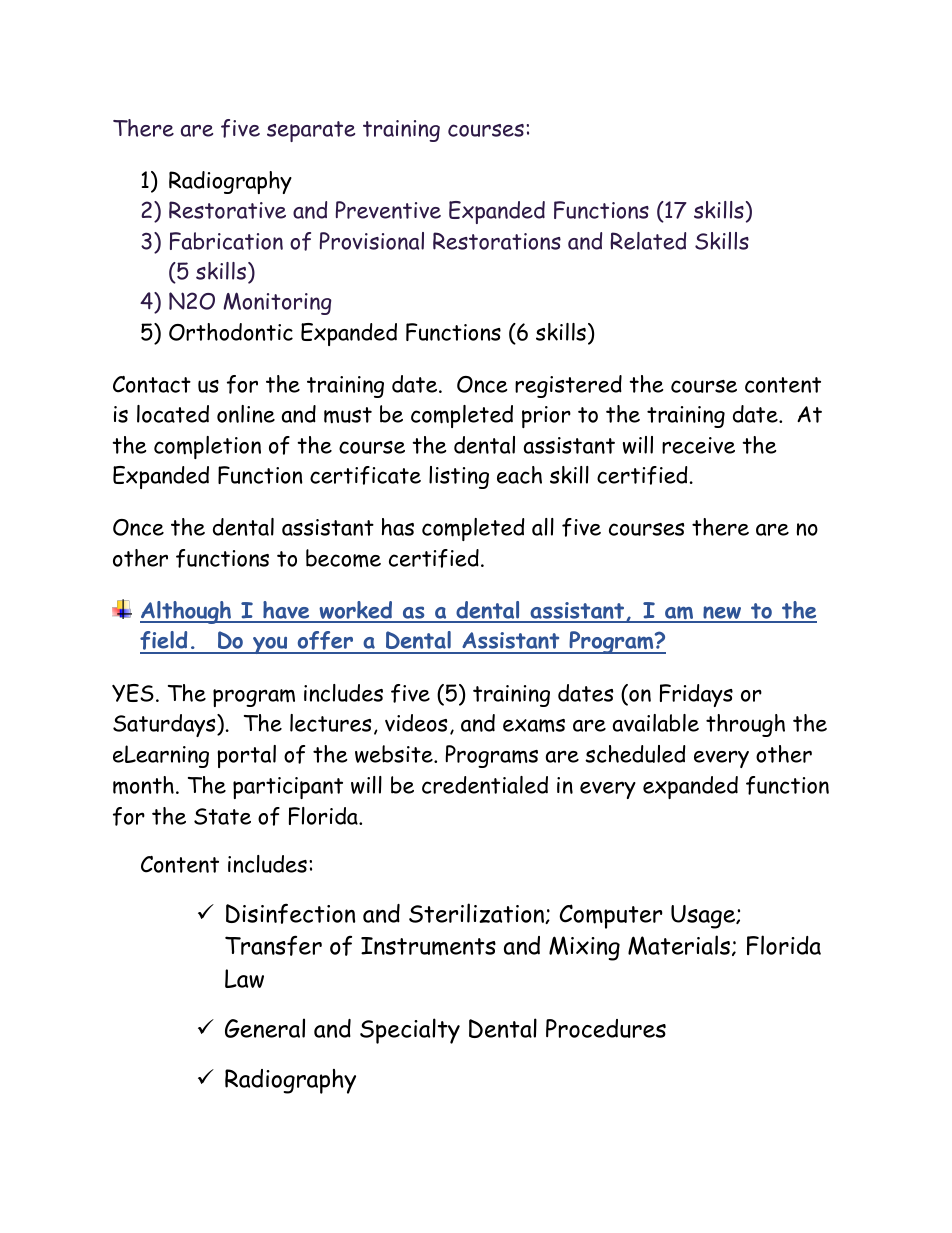 Image resolution: width=952 pixels, height=1233 pixels. I want to click on registered, so click(568, 386).
